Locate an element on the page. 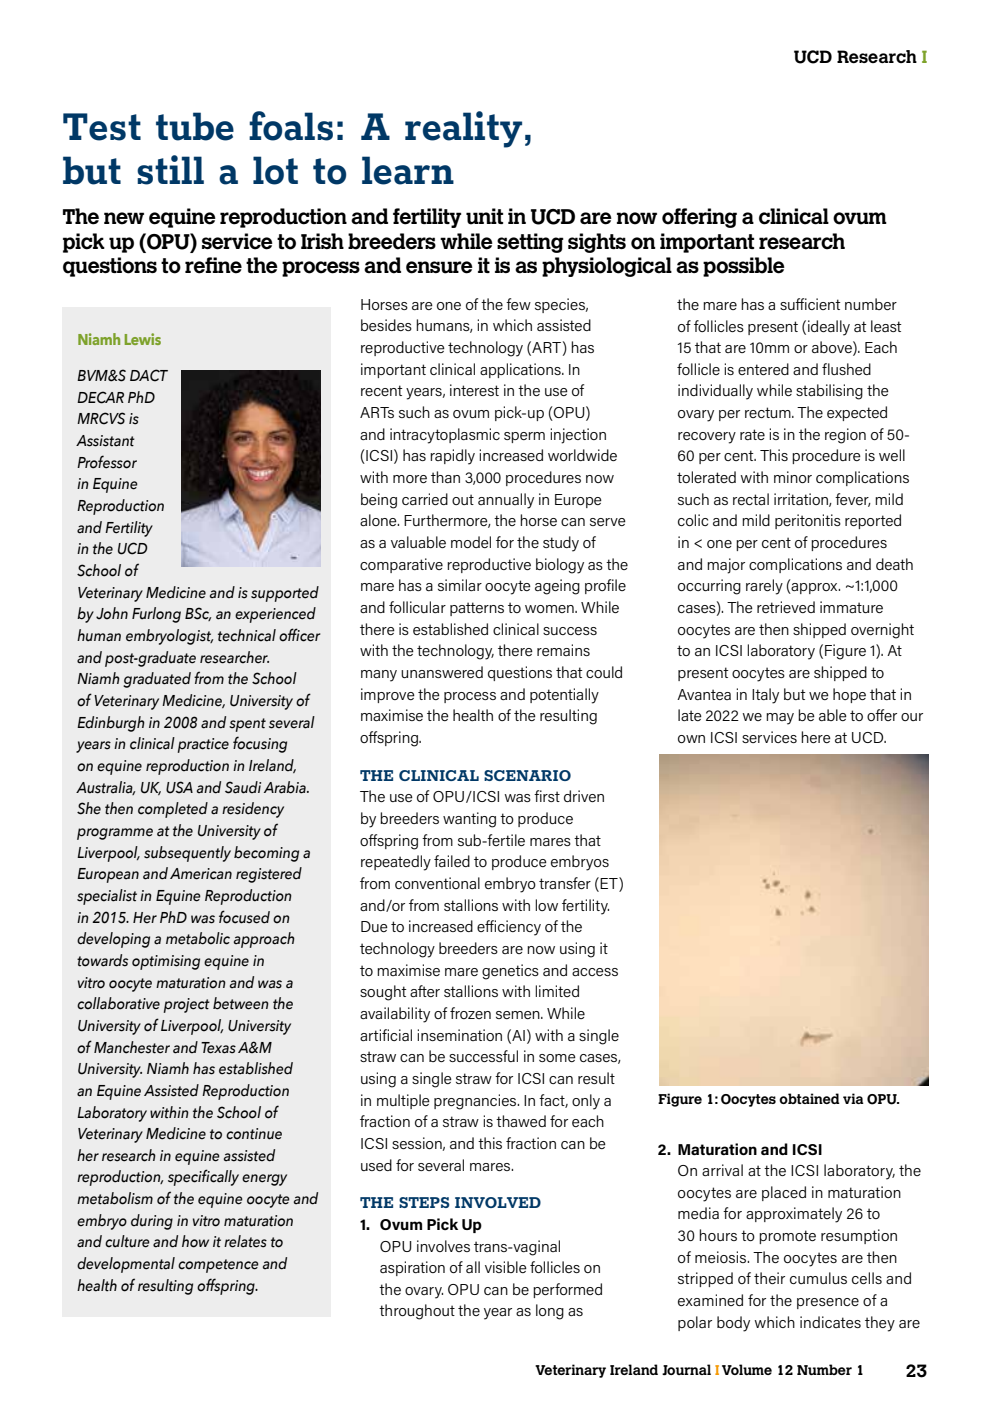 Image resolution: width=990 pixels, height=1401 pixels. Texas is located at coordinates (218, 1048).
